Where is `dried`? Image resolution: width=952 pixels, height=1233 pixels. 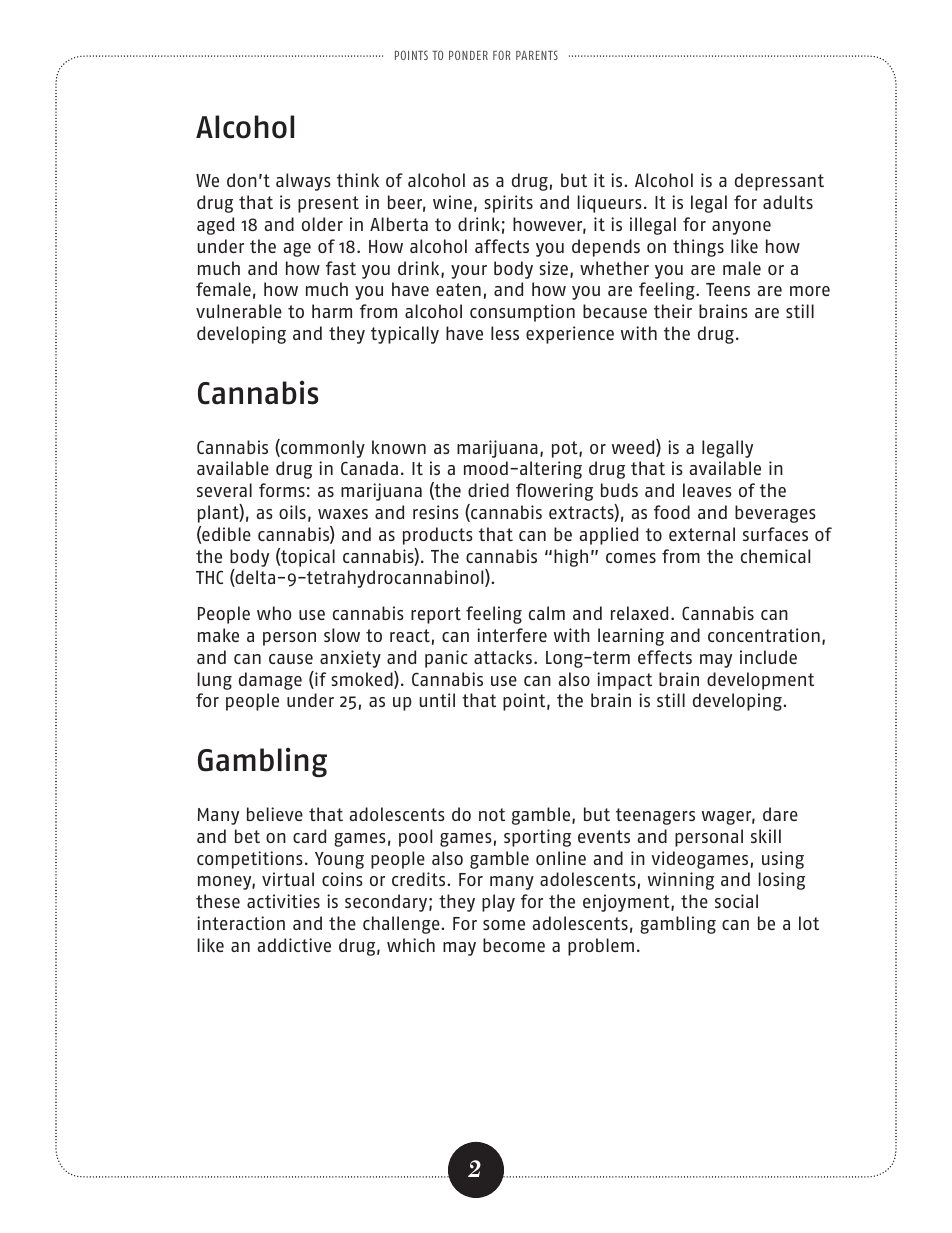
dried is located at coordinates (488, 490).
